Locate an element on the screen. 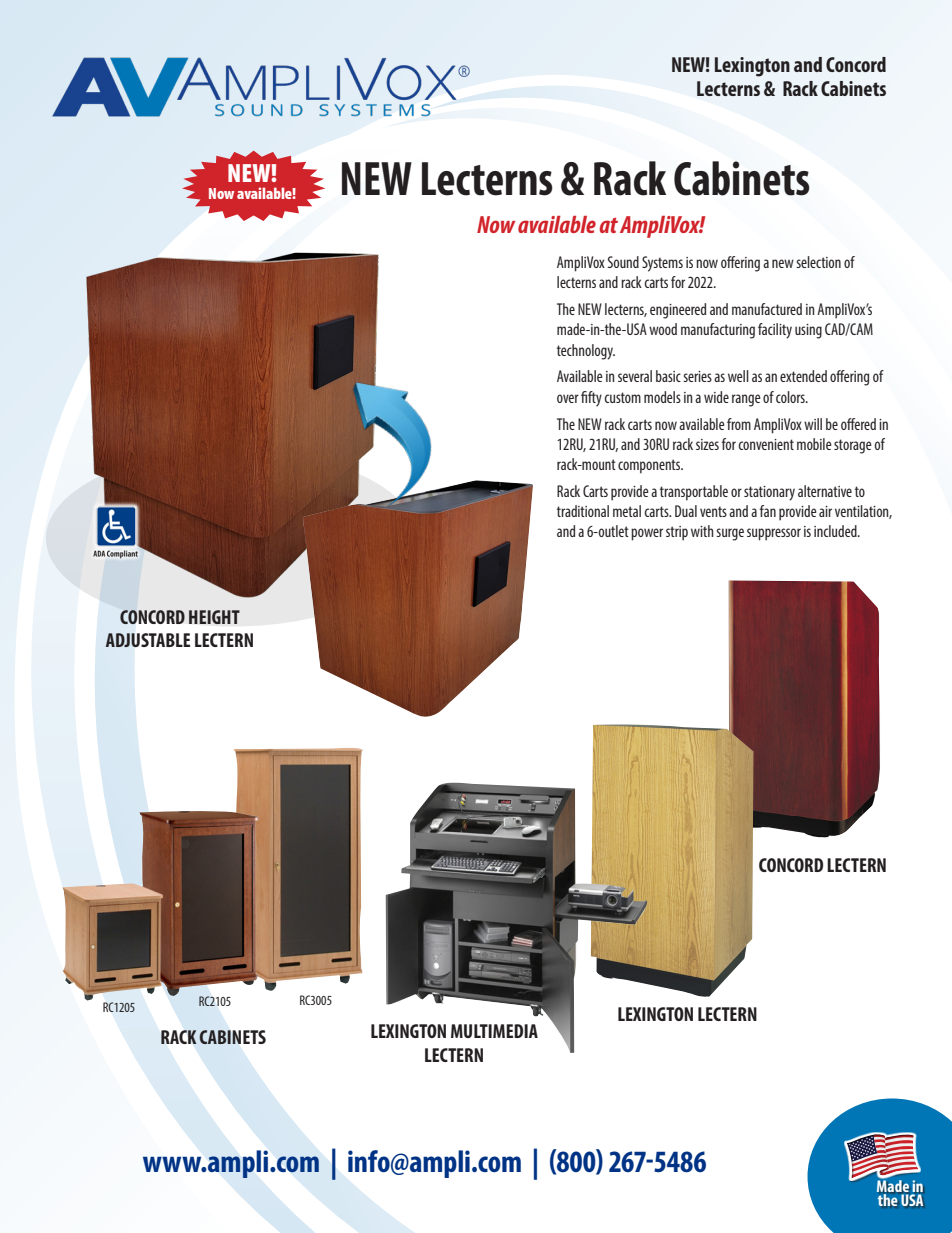  ADJUSTABLE is located at coordinates (147, 640).
